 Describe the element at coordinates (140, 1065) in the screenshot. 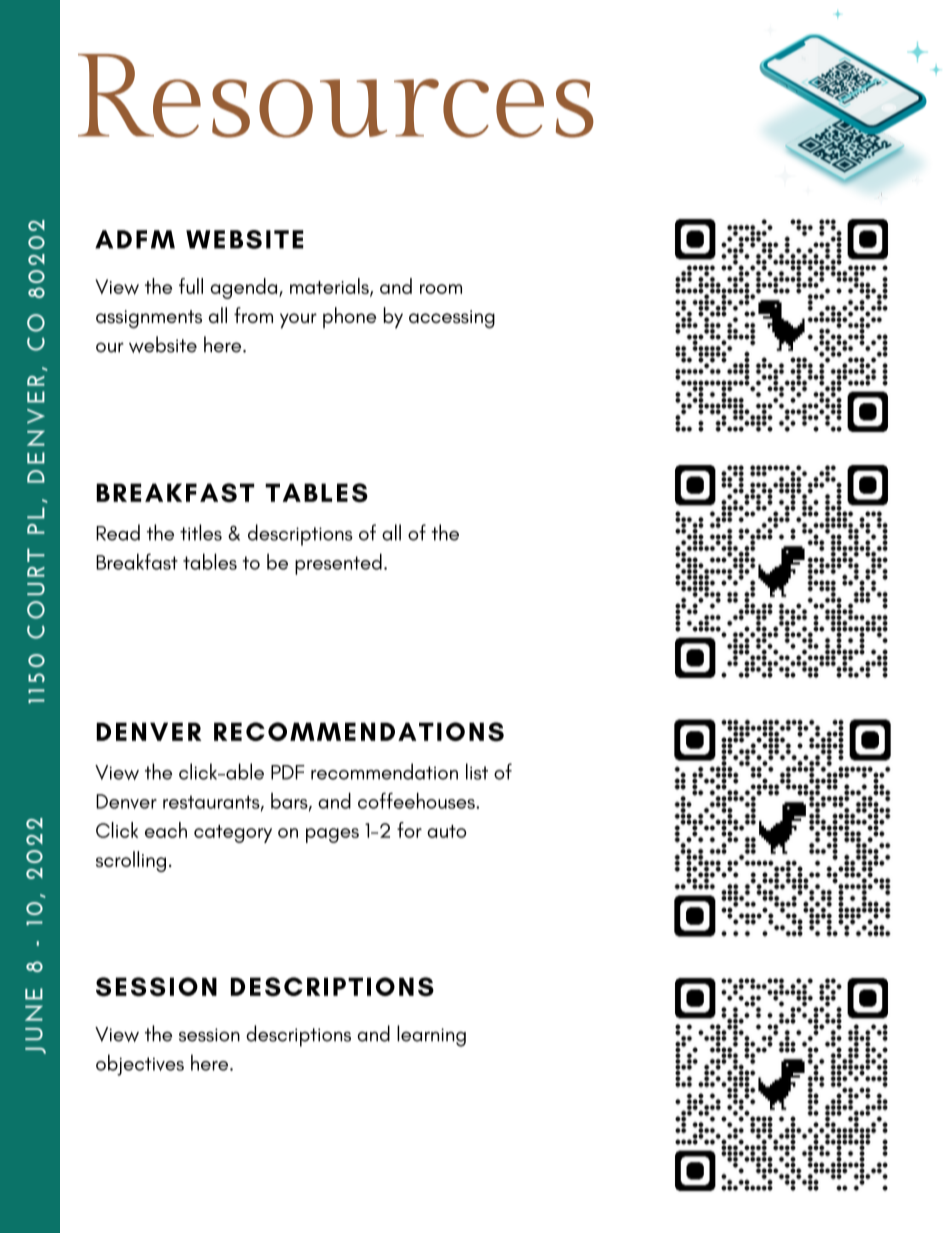

I see `objectives` at that location.
